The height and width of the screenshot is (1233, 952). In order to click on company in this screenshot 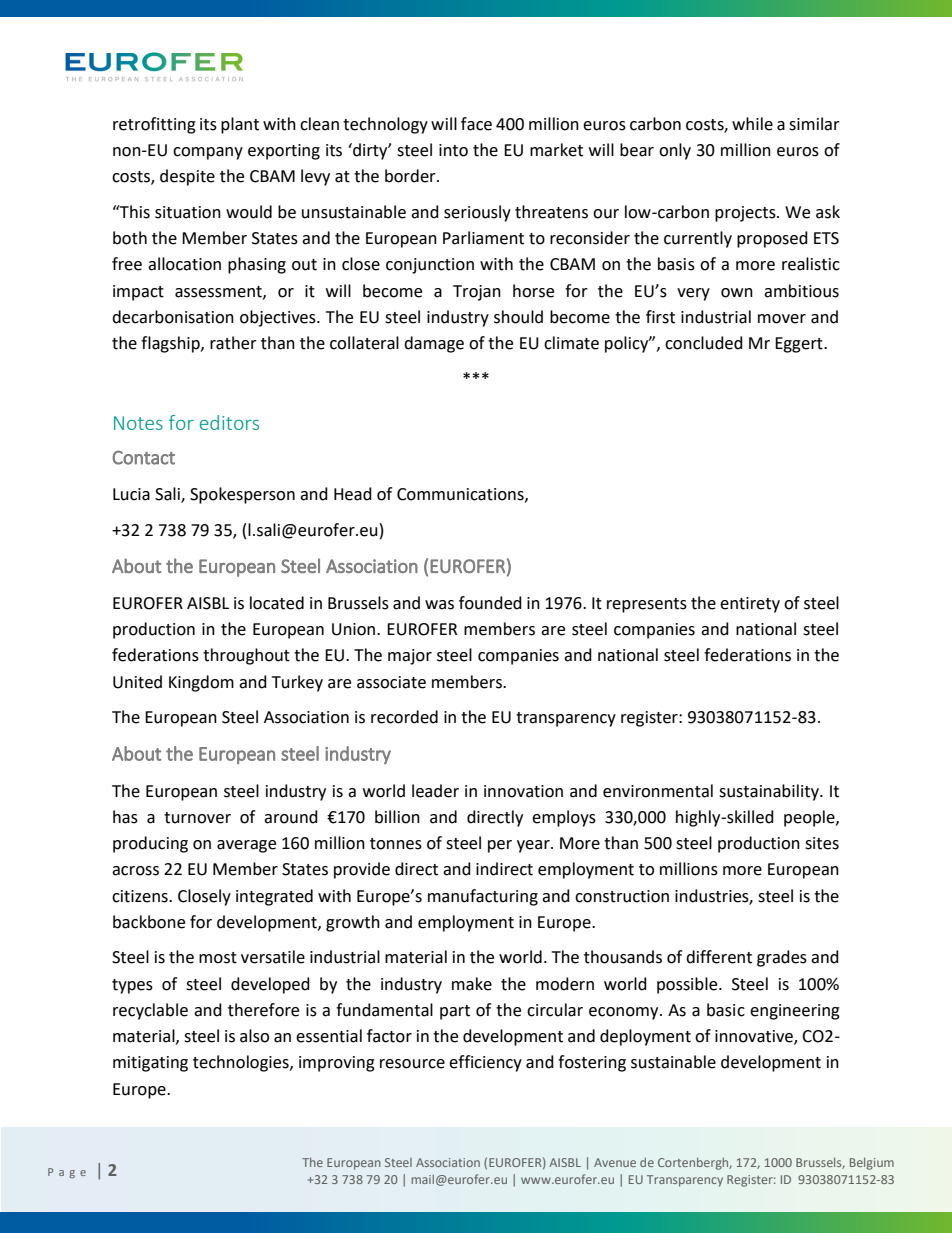, I will do `click(208, 153)`.
